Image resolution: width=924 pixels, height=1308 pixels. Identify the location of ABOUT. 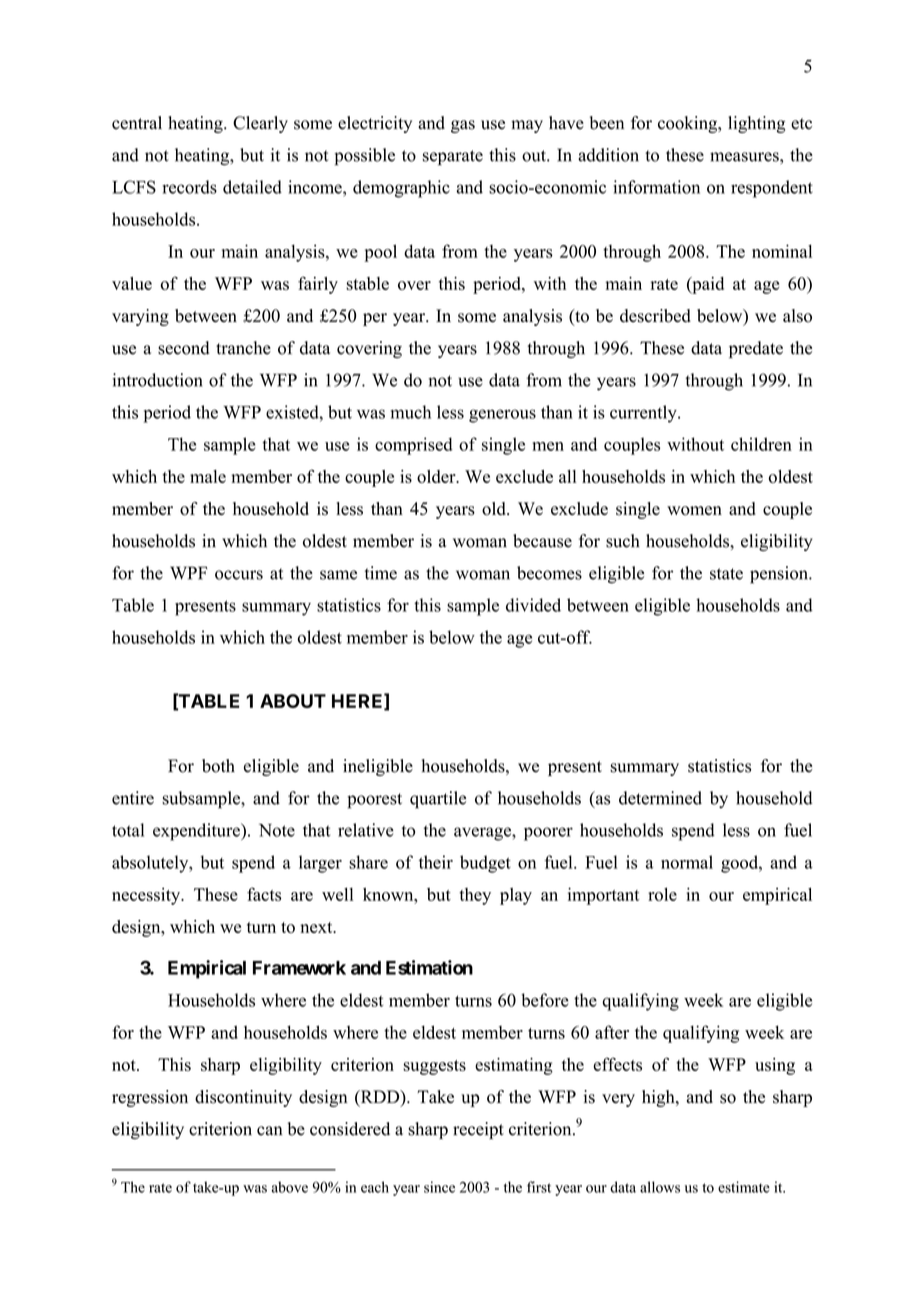
(293, 701).
